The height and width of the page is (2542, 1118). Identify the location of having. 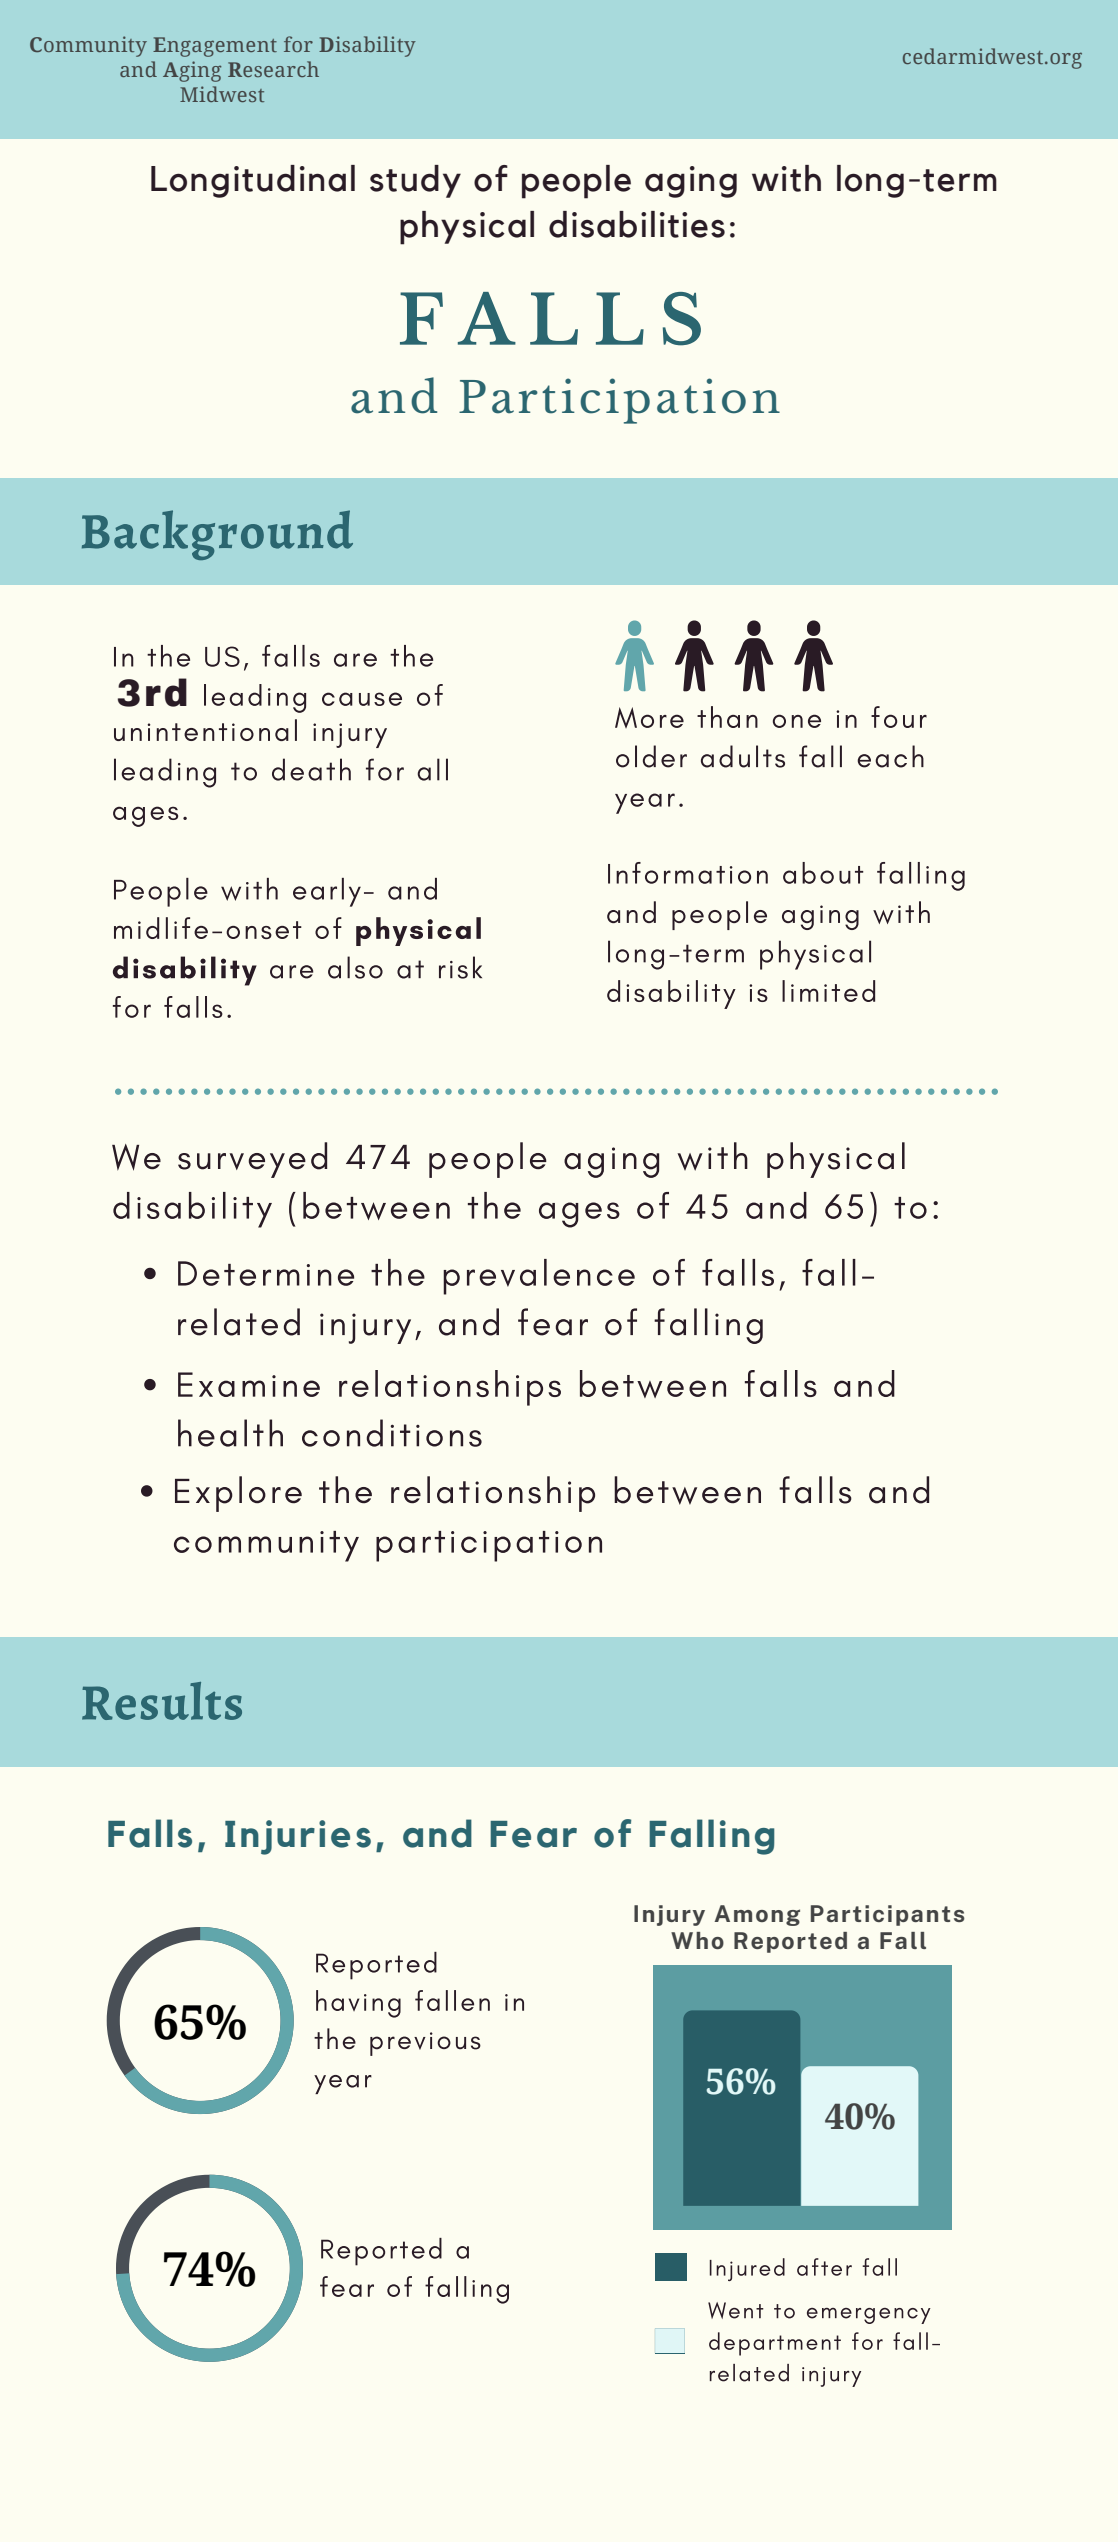
(358, 2004).
